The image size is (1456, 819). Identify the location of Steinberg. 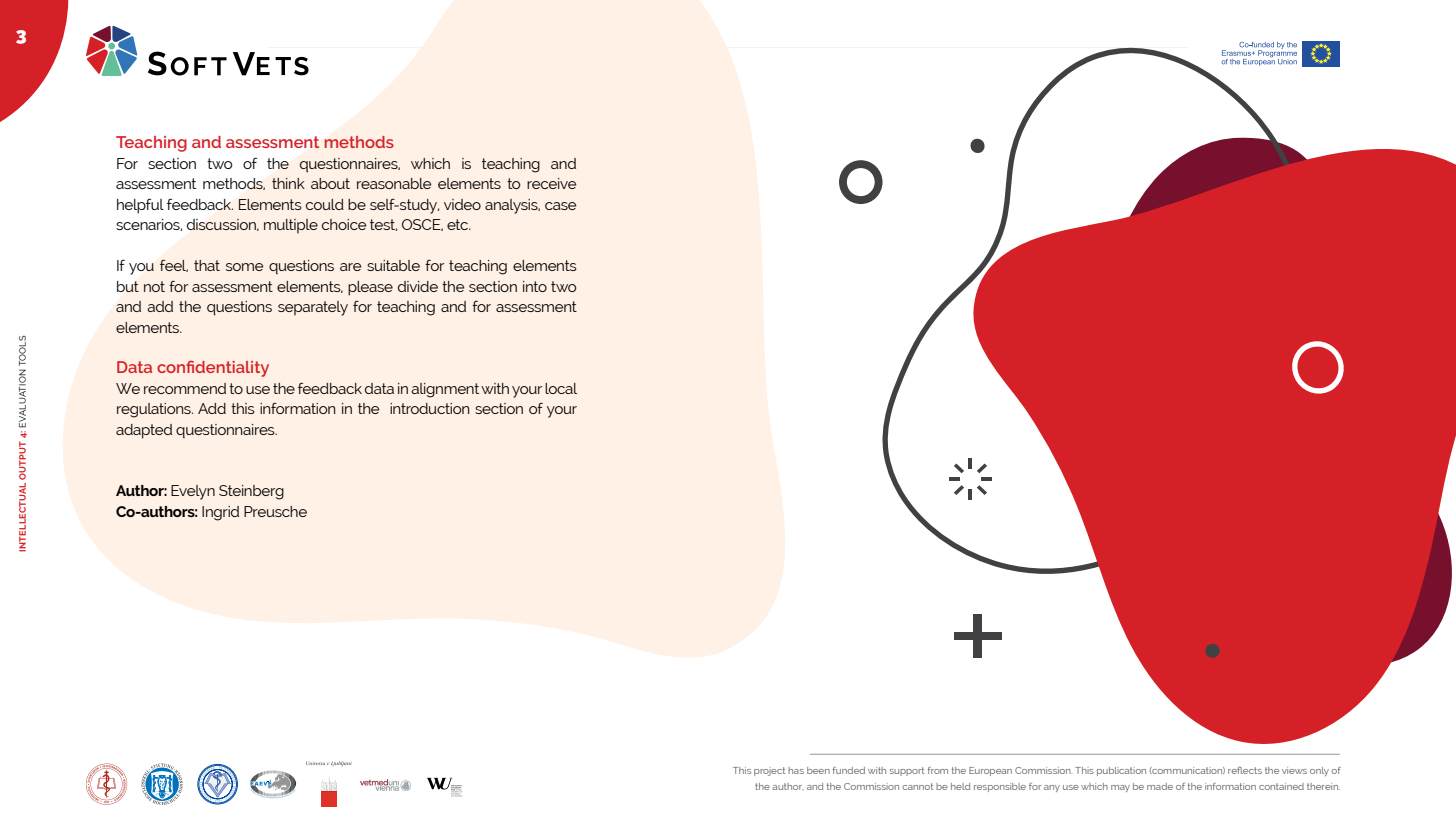
(251, 492).
